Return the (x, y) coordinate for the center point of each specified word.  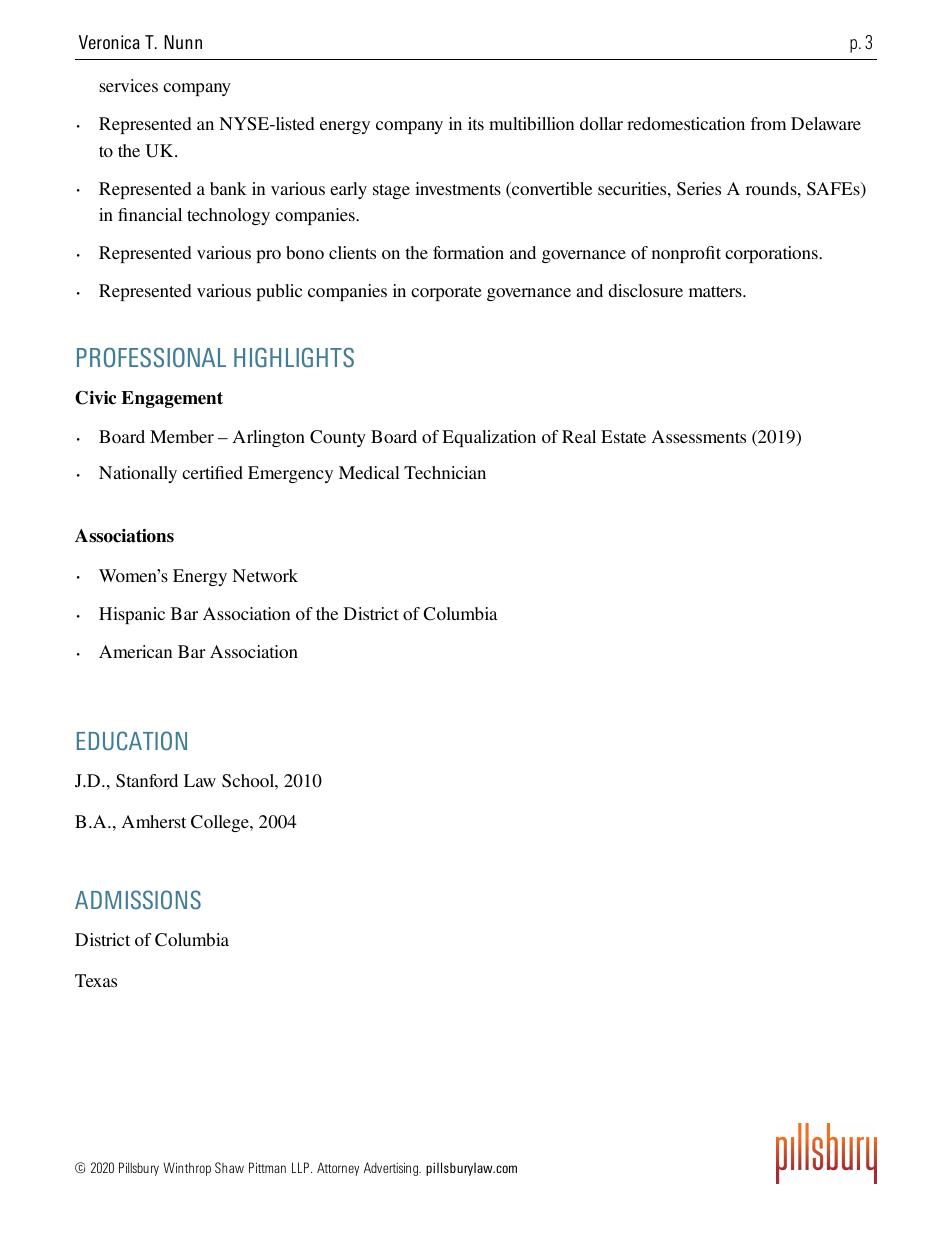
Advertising (392, 1169)
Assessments (699, 436)
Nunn (183, 42)
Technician (445, 472)
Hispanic (132, 615)
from (768, 123)
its (476, 123)
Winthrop (187, 1169)
